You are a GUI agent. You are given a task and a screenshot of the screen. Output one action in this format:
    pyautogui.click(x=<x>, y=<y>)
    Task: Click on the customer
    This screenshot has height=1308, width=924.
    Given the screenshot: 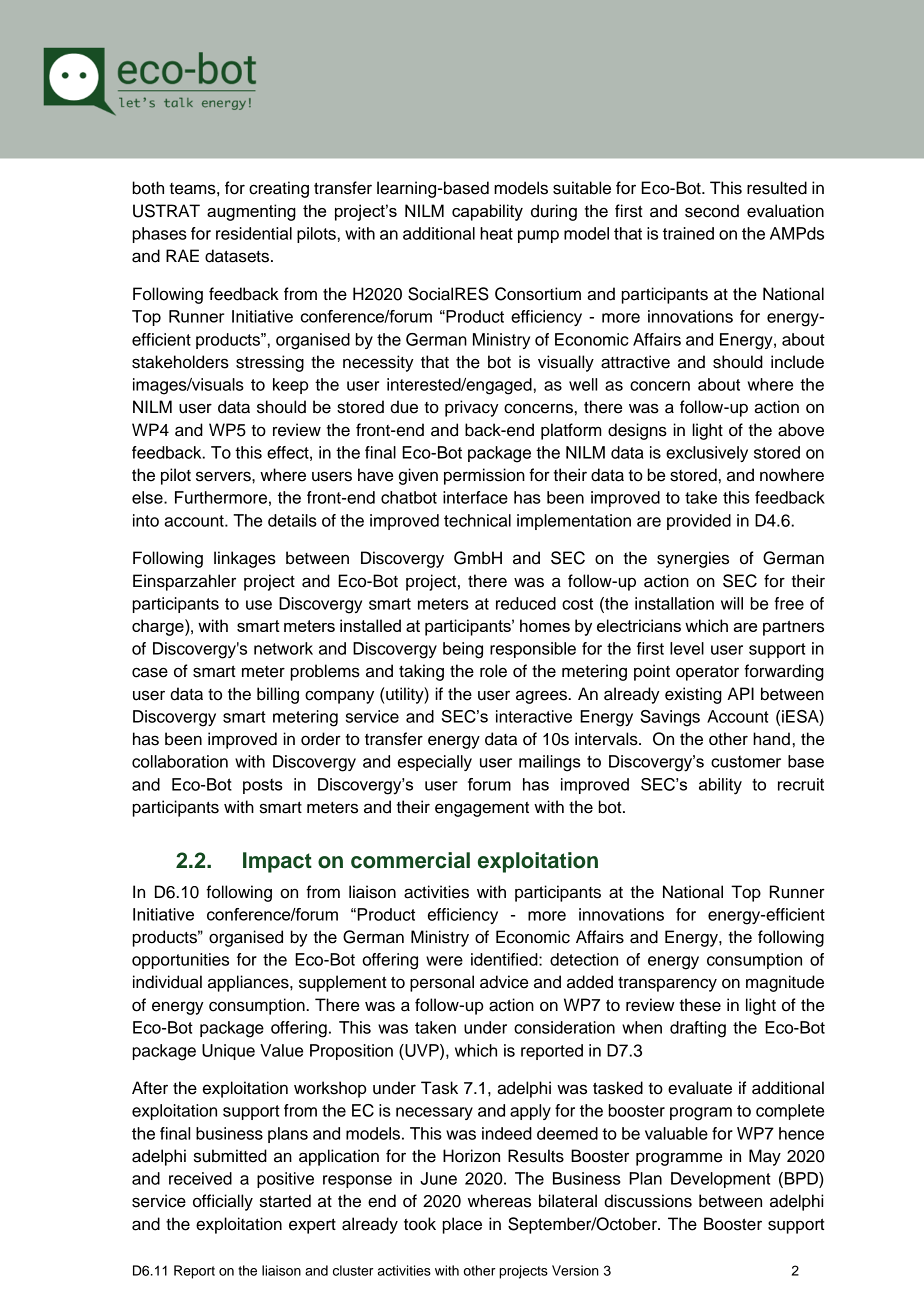 What is the action you would take?
    pyautogui.click(x=746, y=762)
